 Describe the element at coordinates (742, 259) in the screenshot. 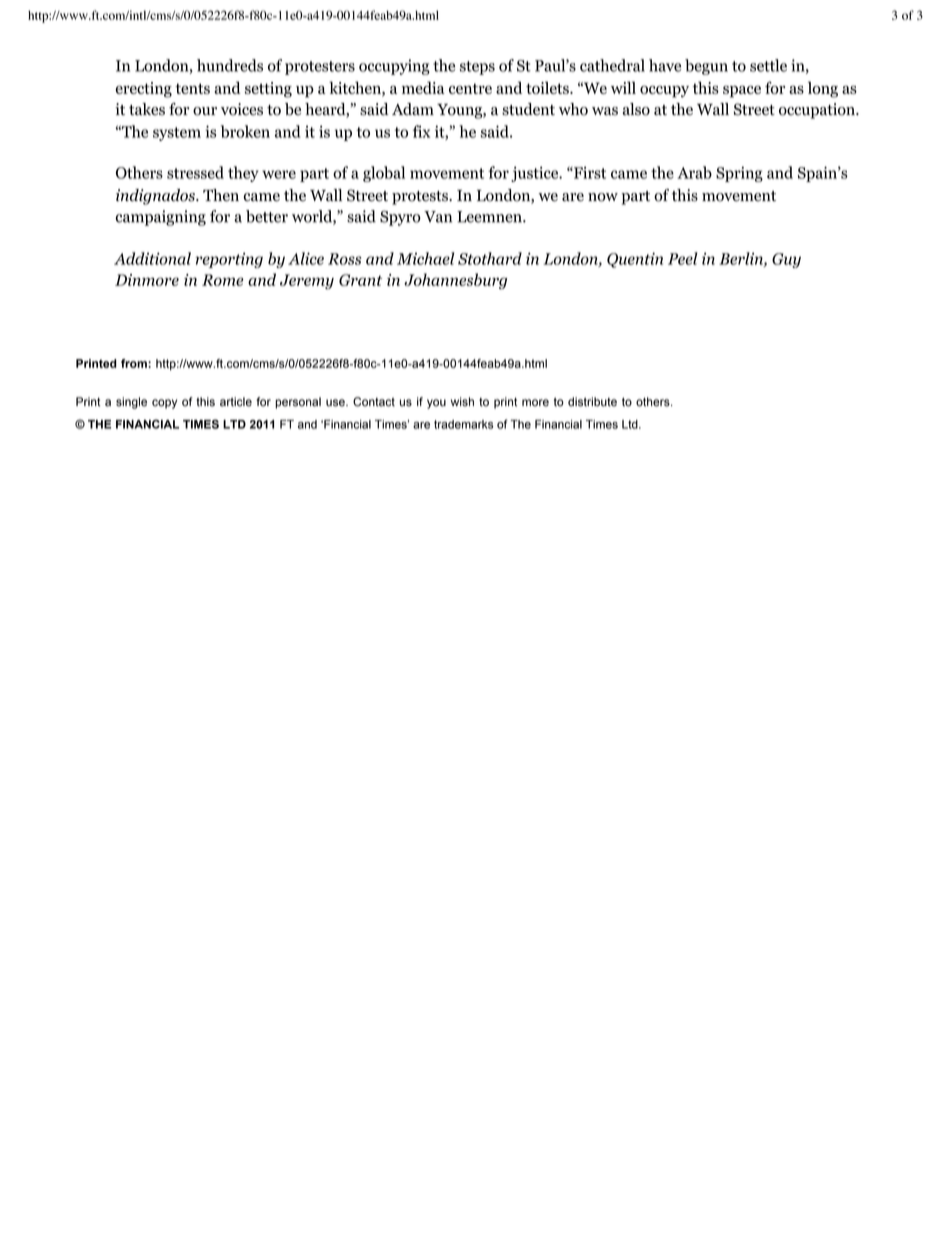

I see `Berlin` at that location.
